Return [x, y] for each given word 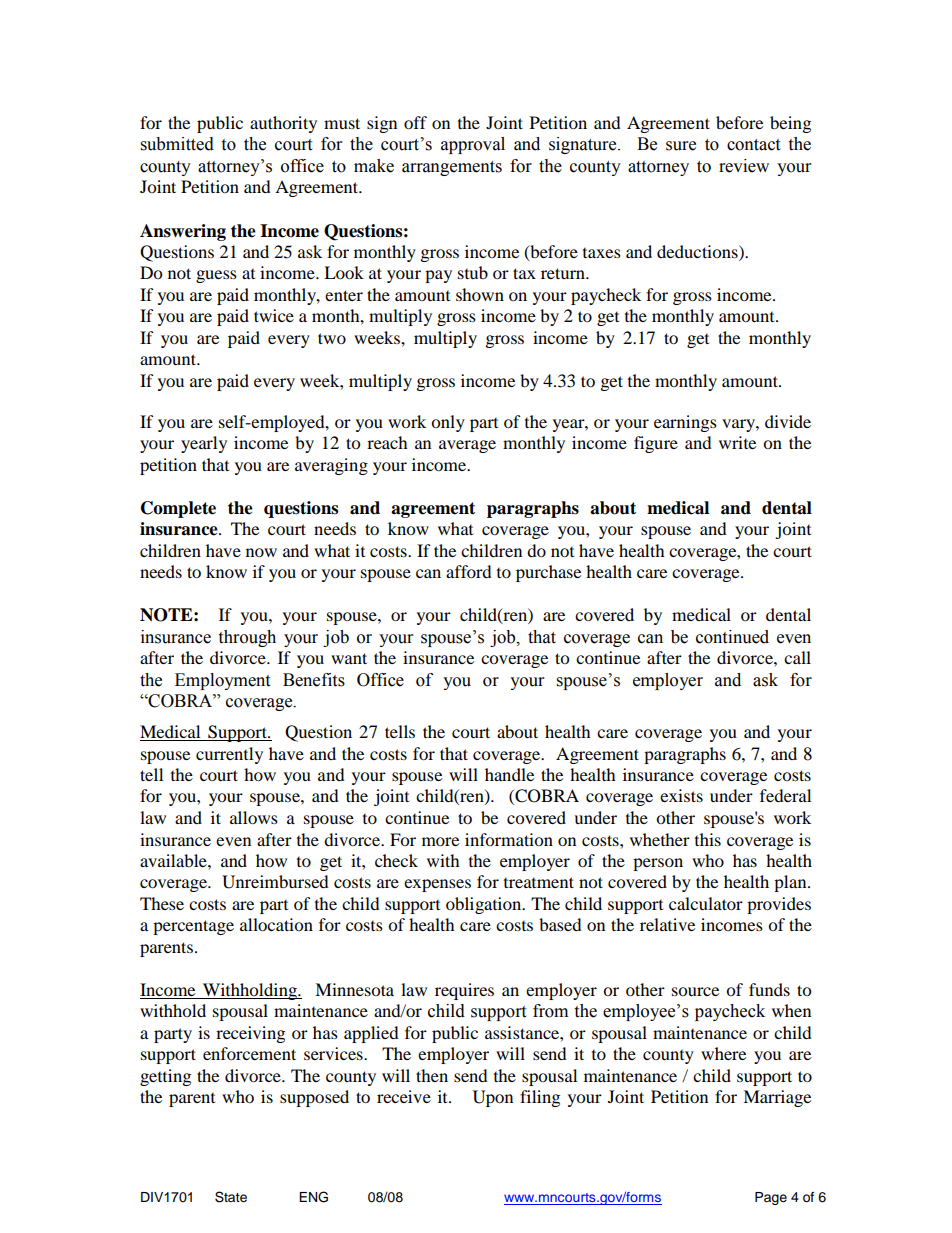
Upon [493, 1098]
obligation [485, 905]
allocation [276, 924]
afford [469, 571]
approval [473, 145]
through [247, 638]
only [448, 423]
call [797, 657]
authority [283, 124]
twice [274, 315]
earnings [685, 423]
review [744, 166]
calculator [706, 903]
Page [771, 1198]
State [231, 1197]
